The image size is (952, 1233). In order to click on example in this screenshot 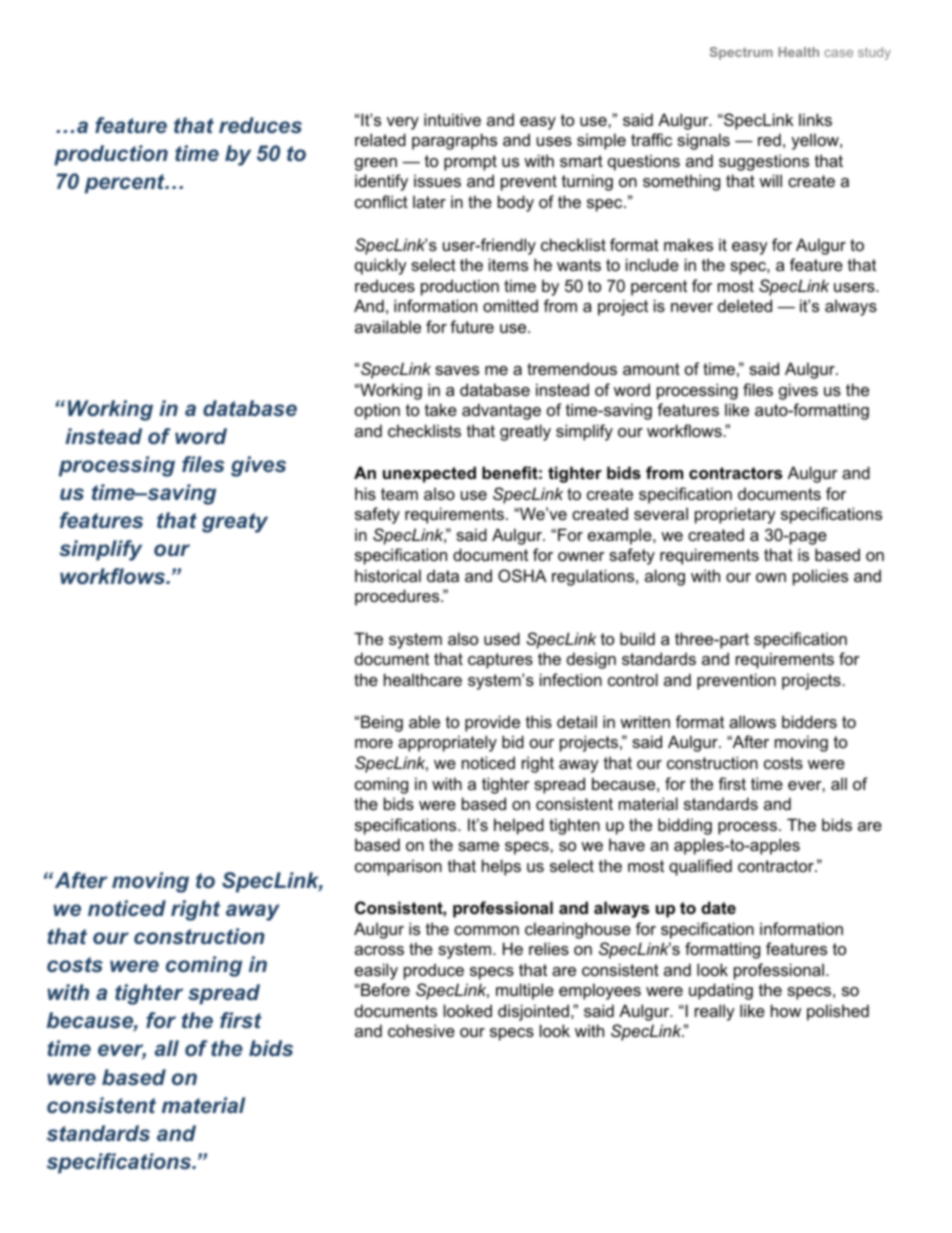, I will do `click(621, 536)`.
